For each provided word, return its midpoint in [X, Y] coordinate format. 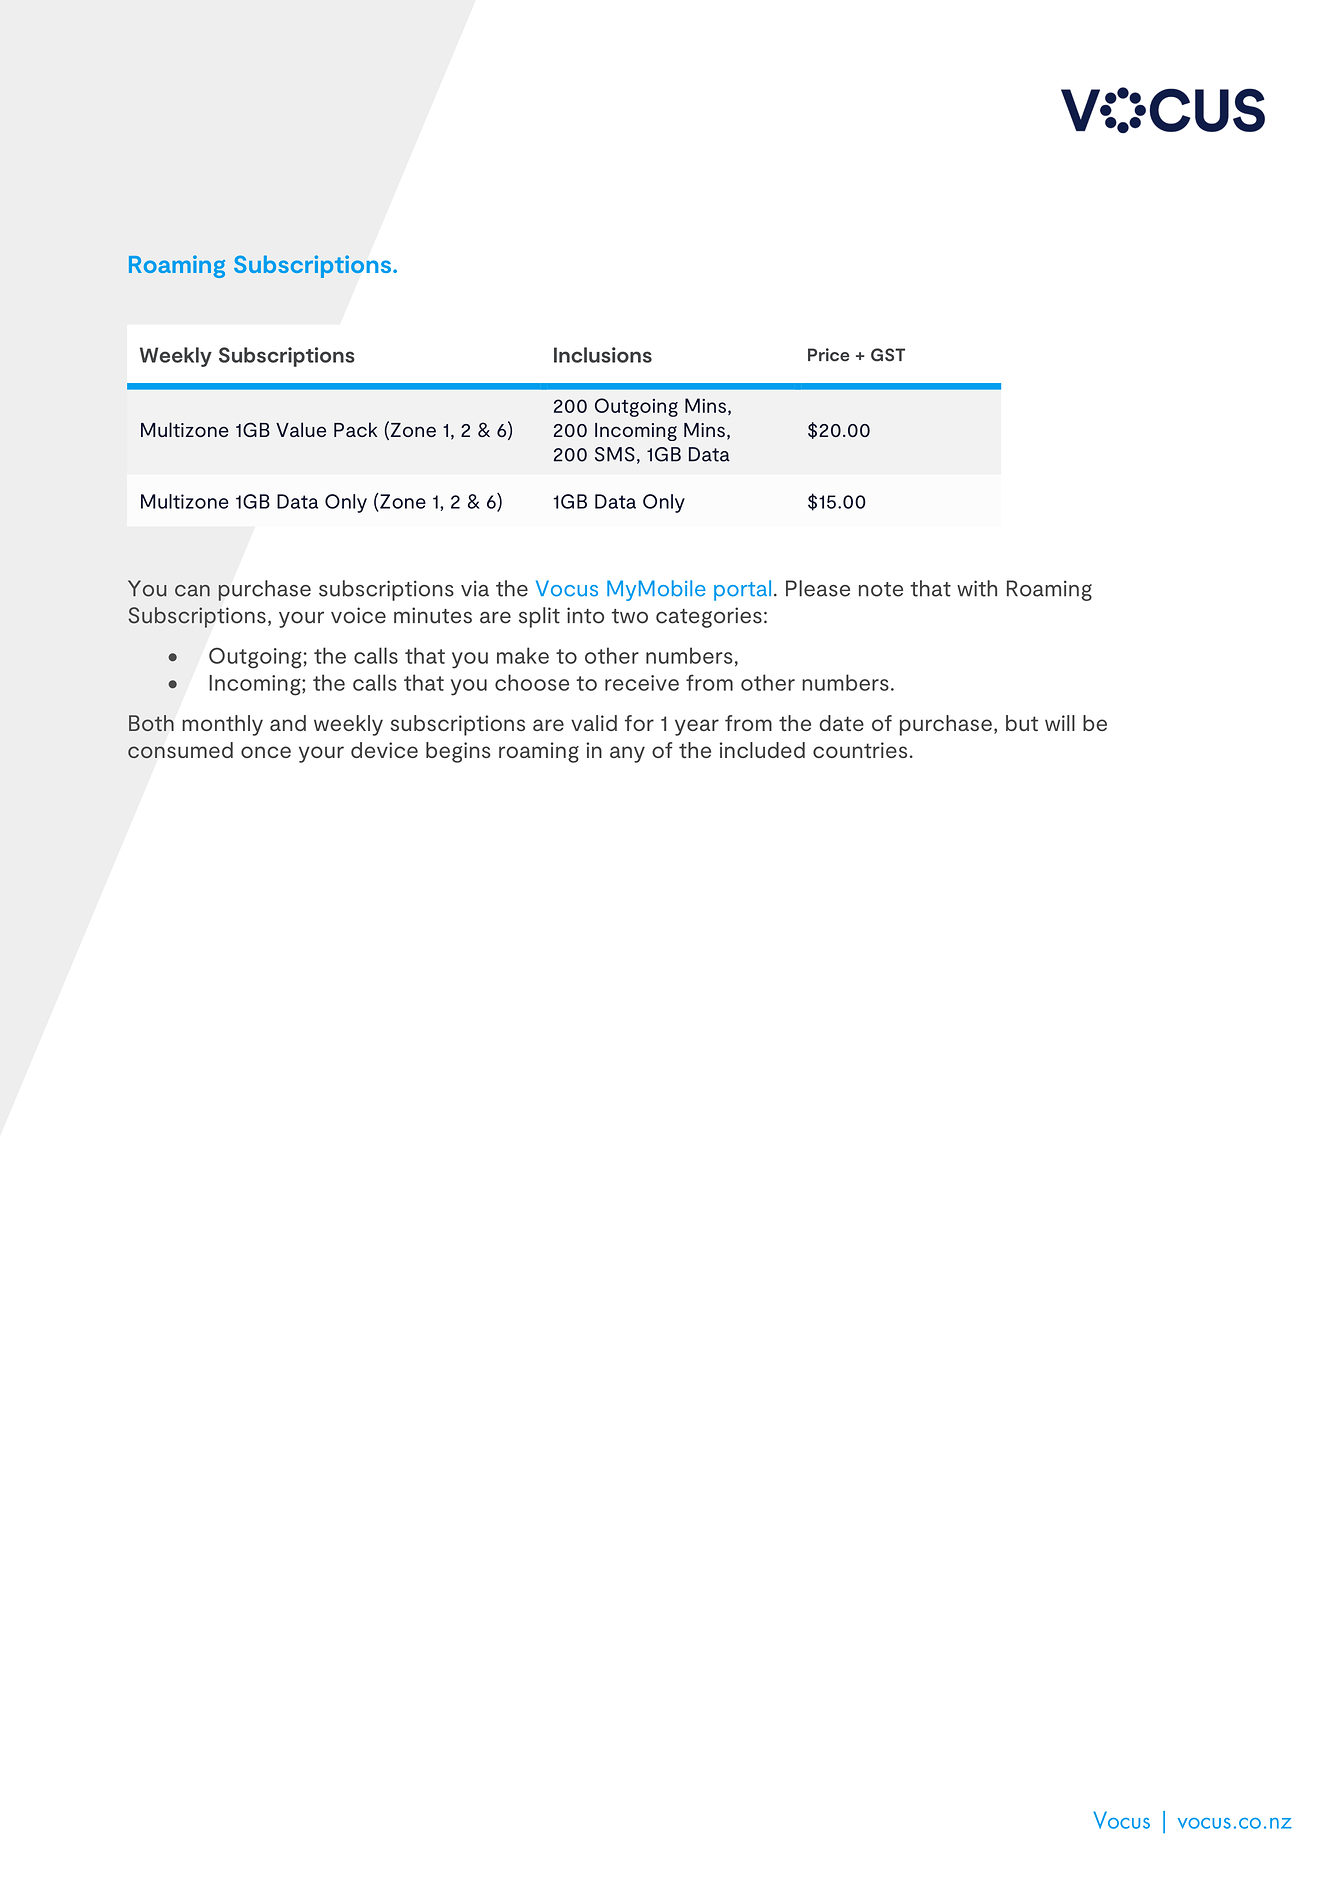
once [266, 752]
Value [301, 429]
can [192, 591]
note [881, 589]
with [977, 588]
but [1022, 723]
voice [358, 615]
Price [828, 355]
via [475, 588]
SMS [615, 454]
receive [642, 683]
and [288, 723]
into [585, 615]
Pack [355, 429]
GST [888, 355]
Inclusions [603, 355]
